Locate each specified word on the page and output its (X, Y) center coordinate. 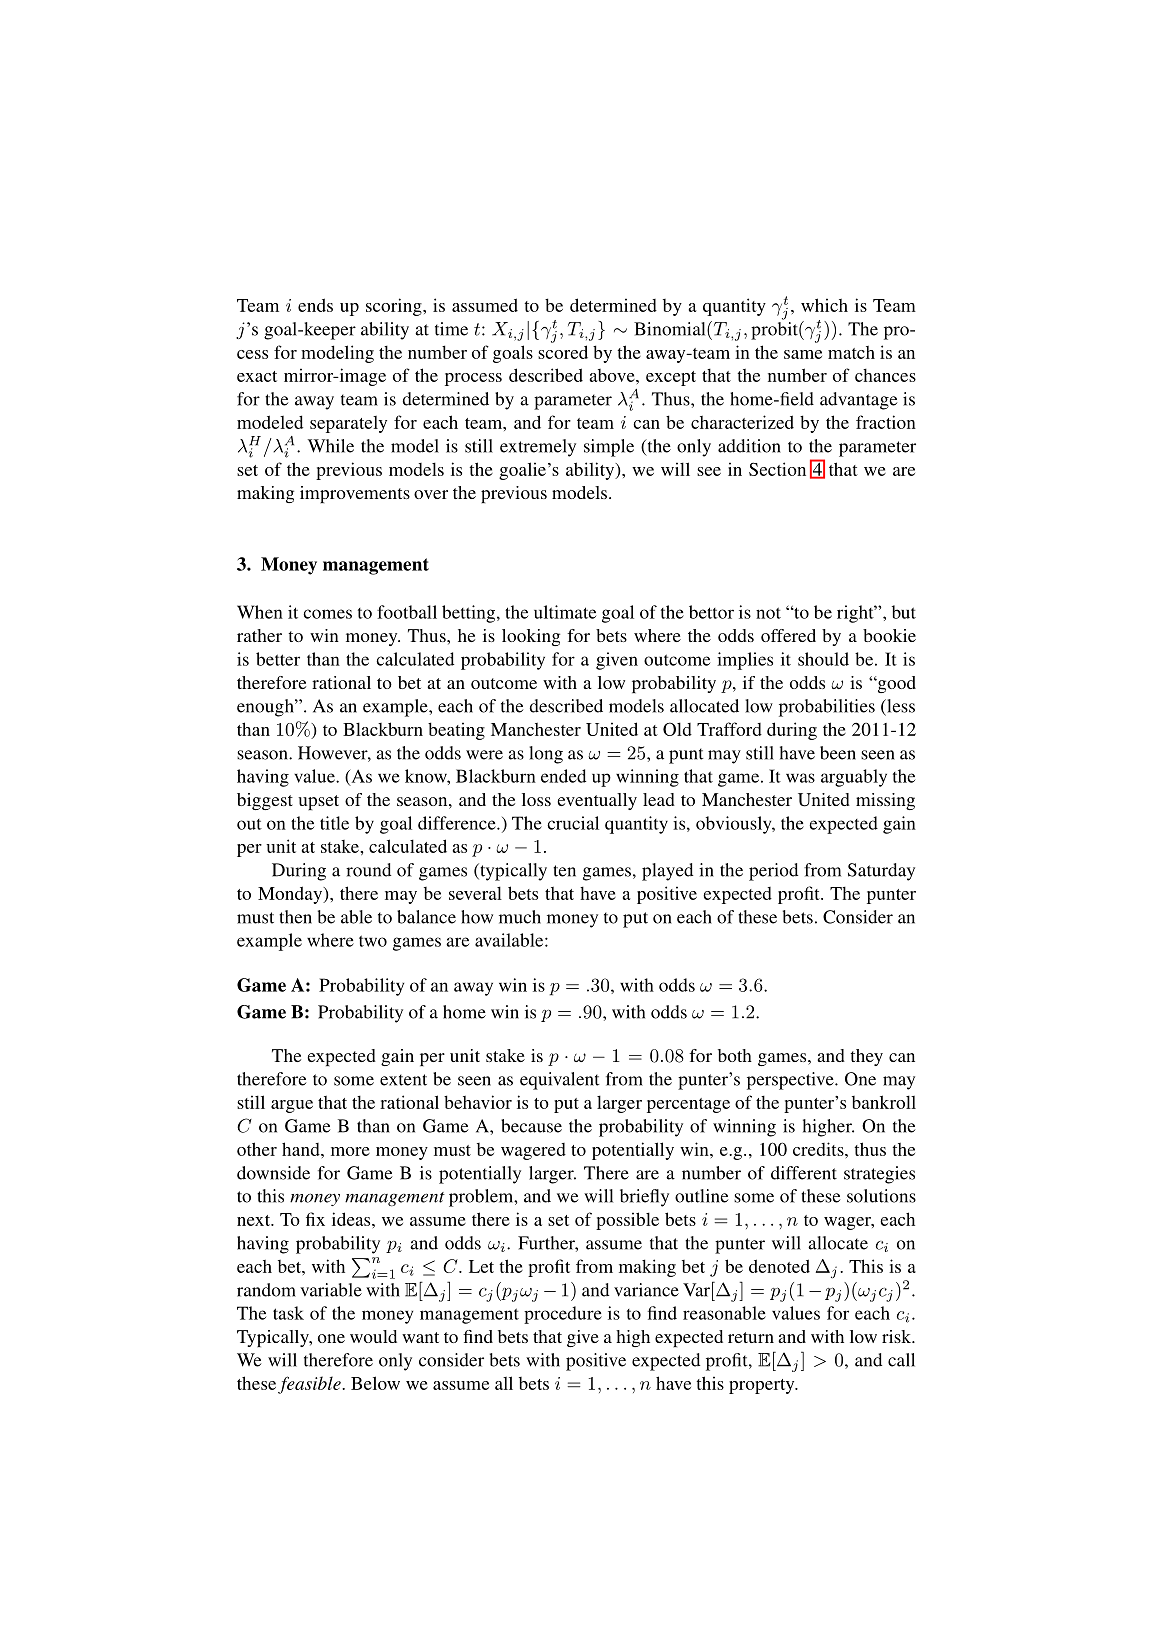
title (334, 823)
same (803, 354)
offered (788, 635)
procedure (563, 1315)
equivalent (560, 1081)
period (773, 872)
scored (563, 352)
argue (292, 1106)
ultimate (565, 612)
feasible (310, 1385)
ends (315, 305)
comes (327, 614)
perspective (791, 1081)
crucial (573, 823)
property (763, 1386)
